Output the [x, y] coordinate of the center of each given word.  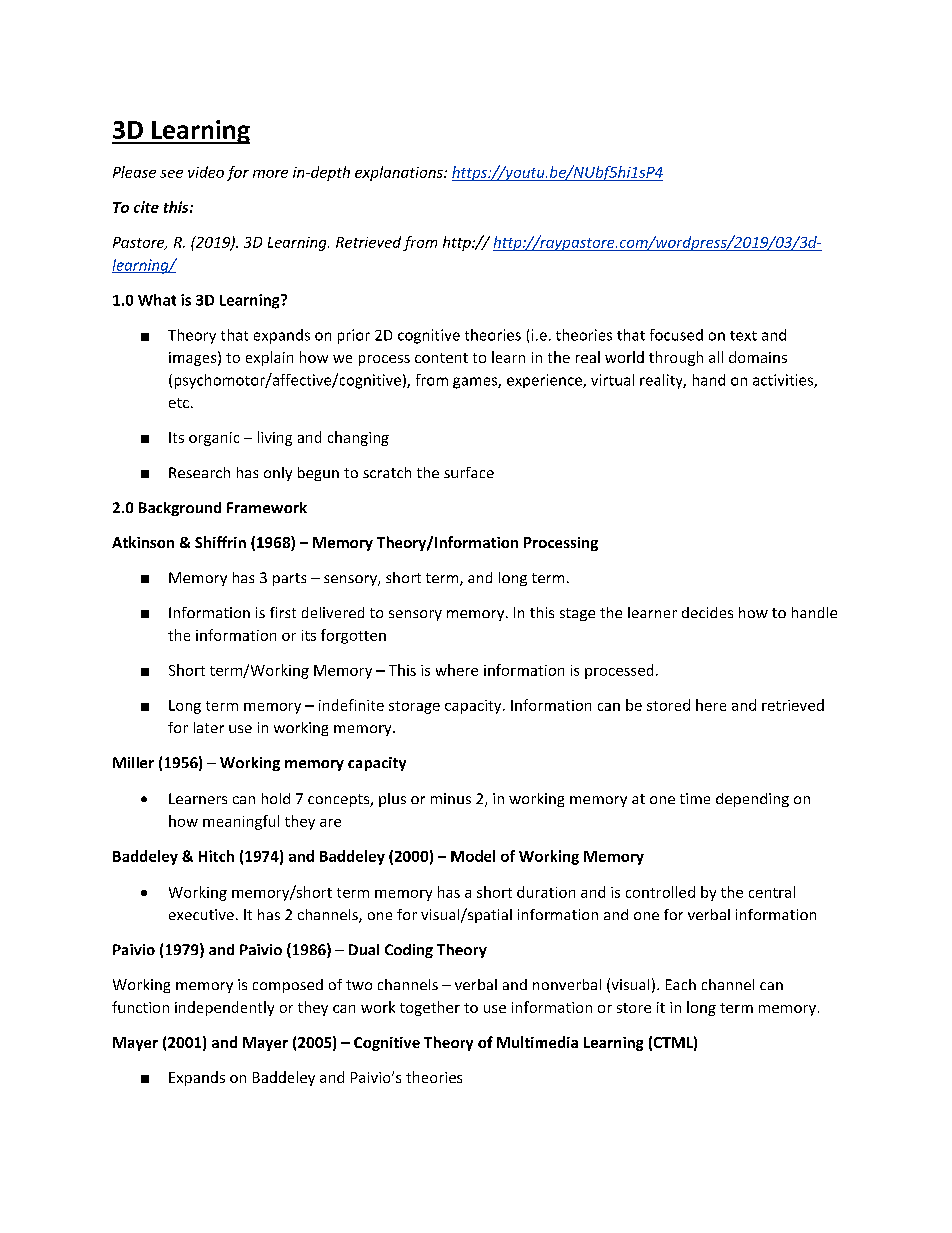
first [283, 612]
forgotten [353, 636]
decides [707, 612]
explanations [400, 173]
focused [676, 335]
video [206, 172]
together [430, 1008]
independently [224, 1008]
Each [681, 984]
